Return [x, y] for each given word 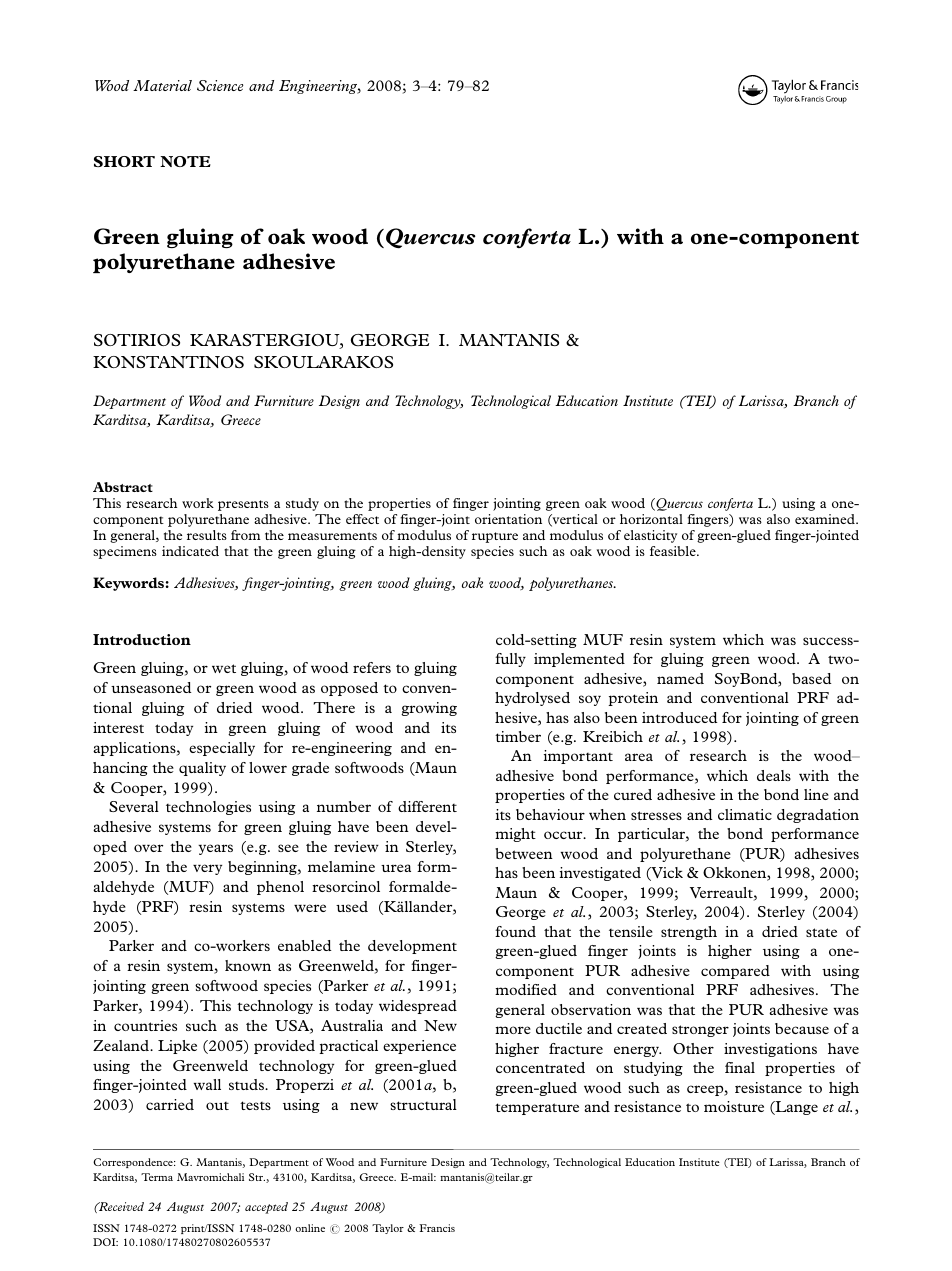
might [515, 835]
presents [243, 505]
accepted [266, 1208]
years [215, 849]
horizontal [651, 519]
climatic [745, 814]
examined [826, 519]
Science [220, 85]
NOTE [185, 161]
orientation [508, 519]
